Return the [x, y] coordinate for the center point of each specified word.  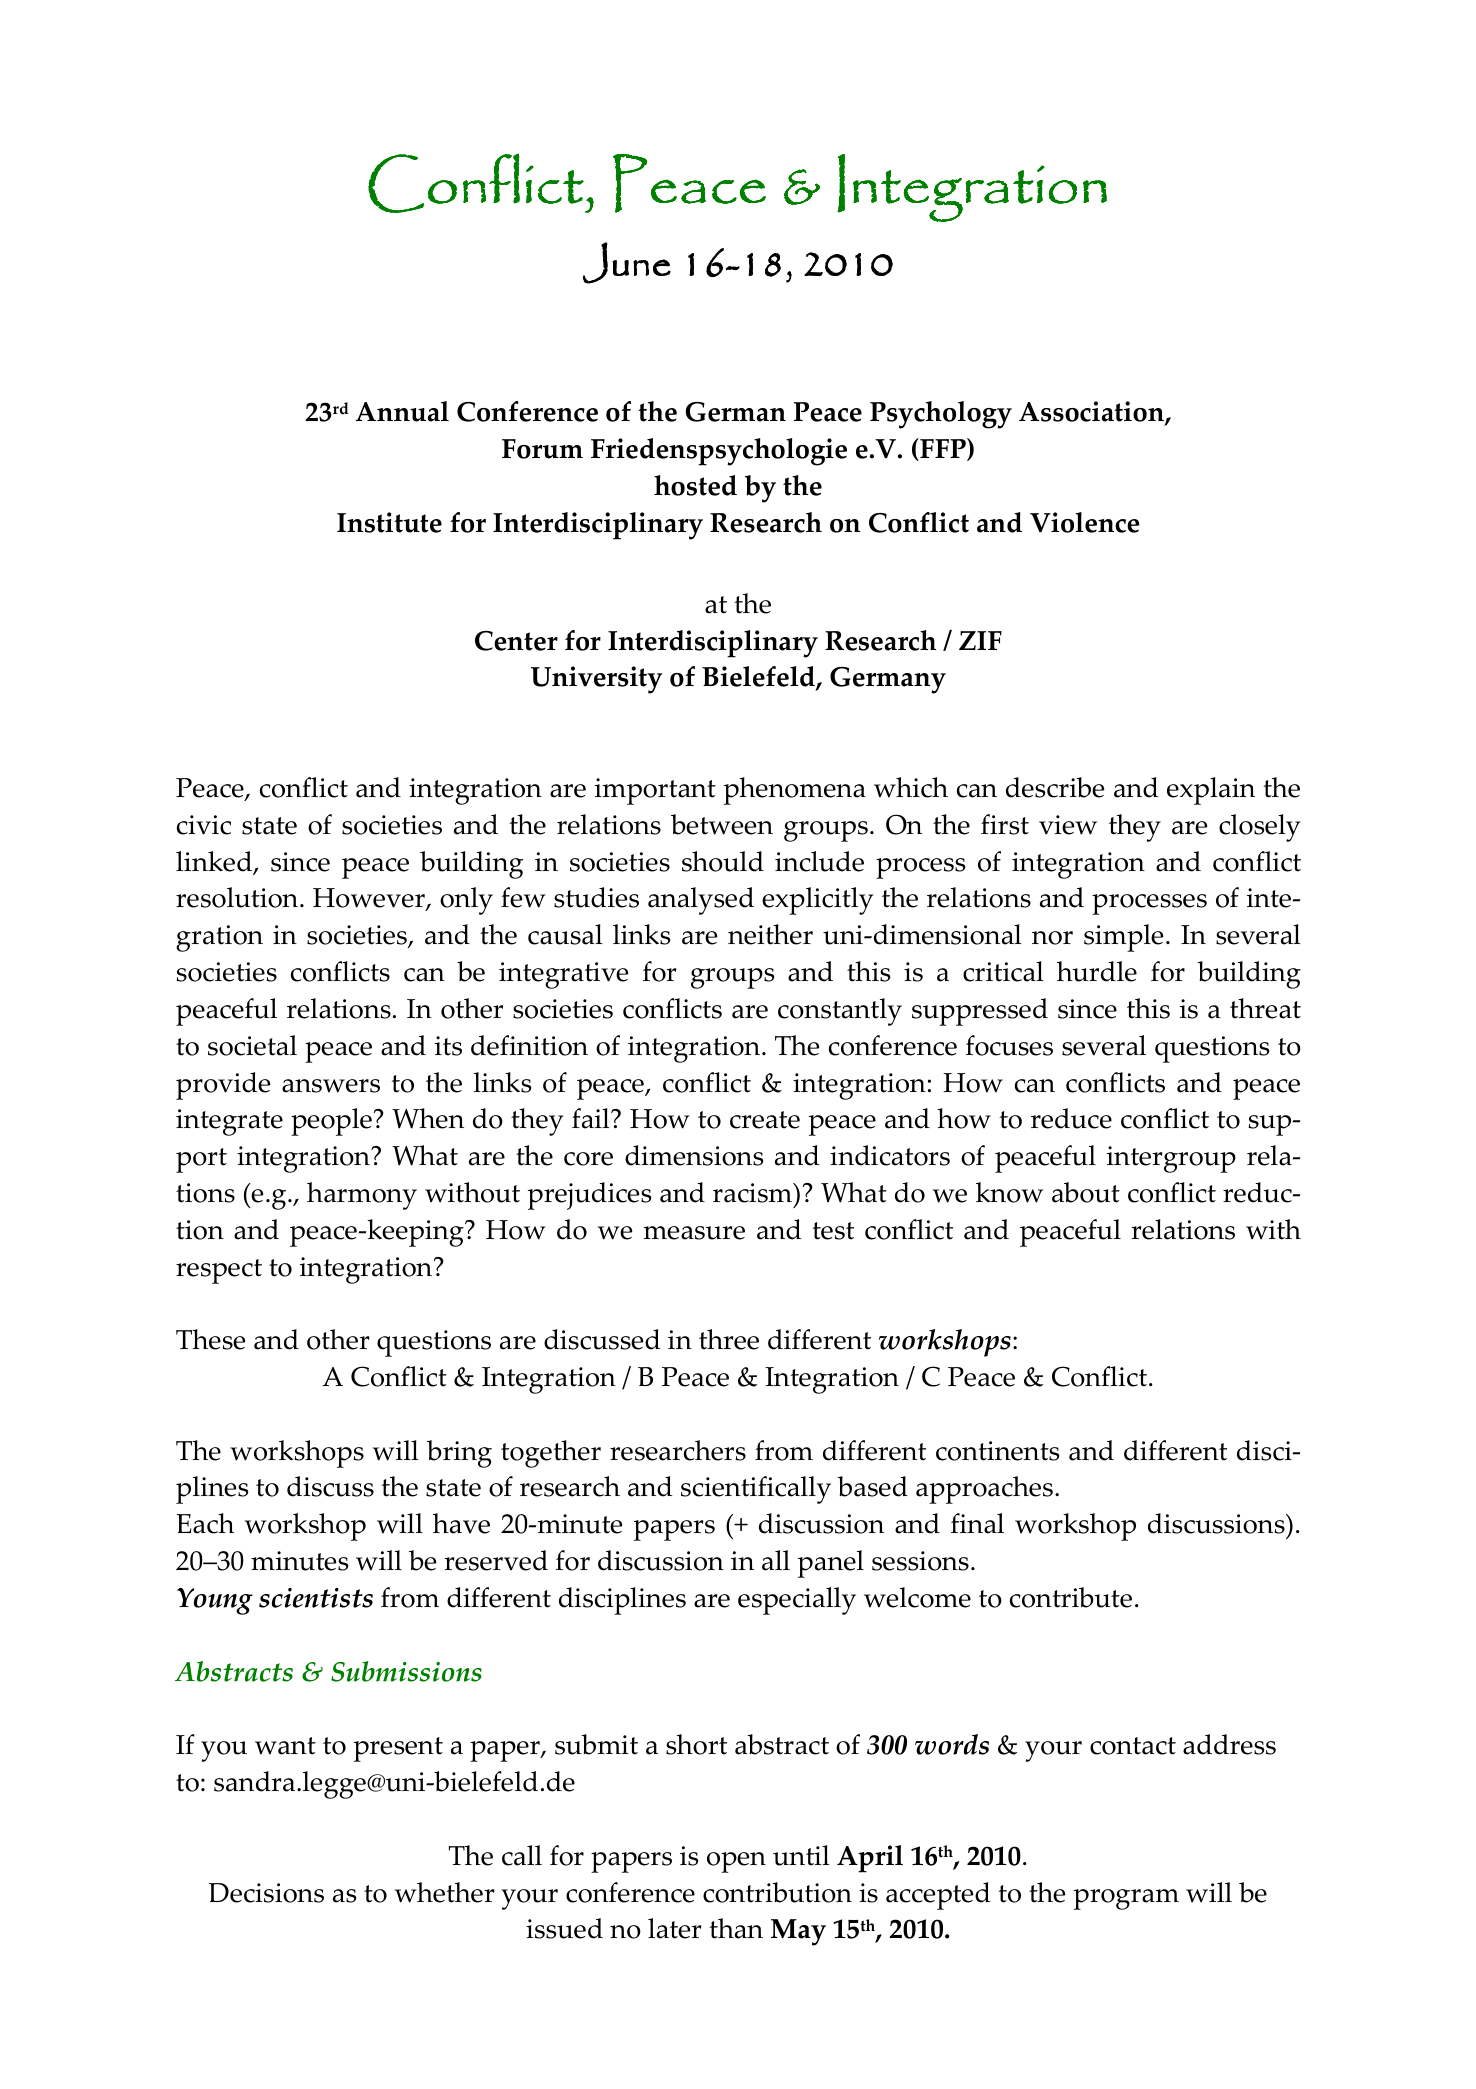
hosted [695, 485]
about [1086, 1192]
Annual [402, 411]
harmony [362, 1196]
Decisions [266, 1893]
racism [753, 1193]
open [736, 1862]
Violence [1085, 522]
